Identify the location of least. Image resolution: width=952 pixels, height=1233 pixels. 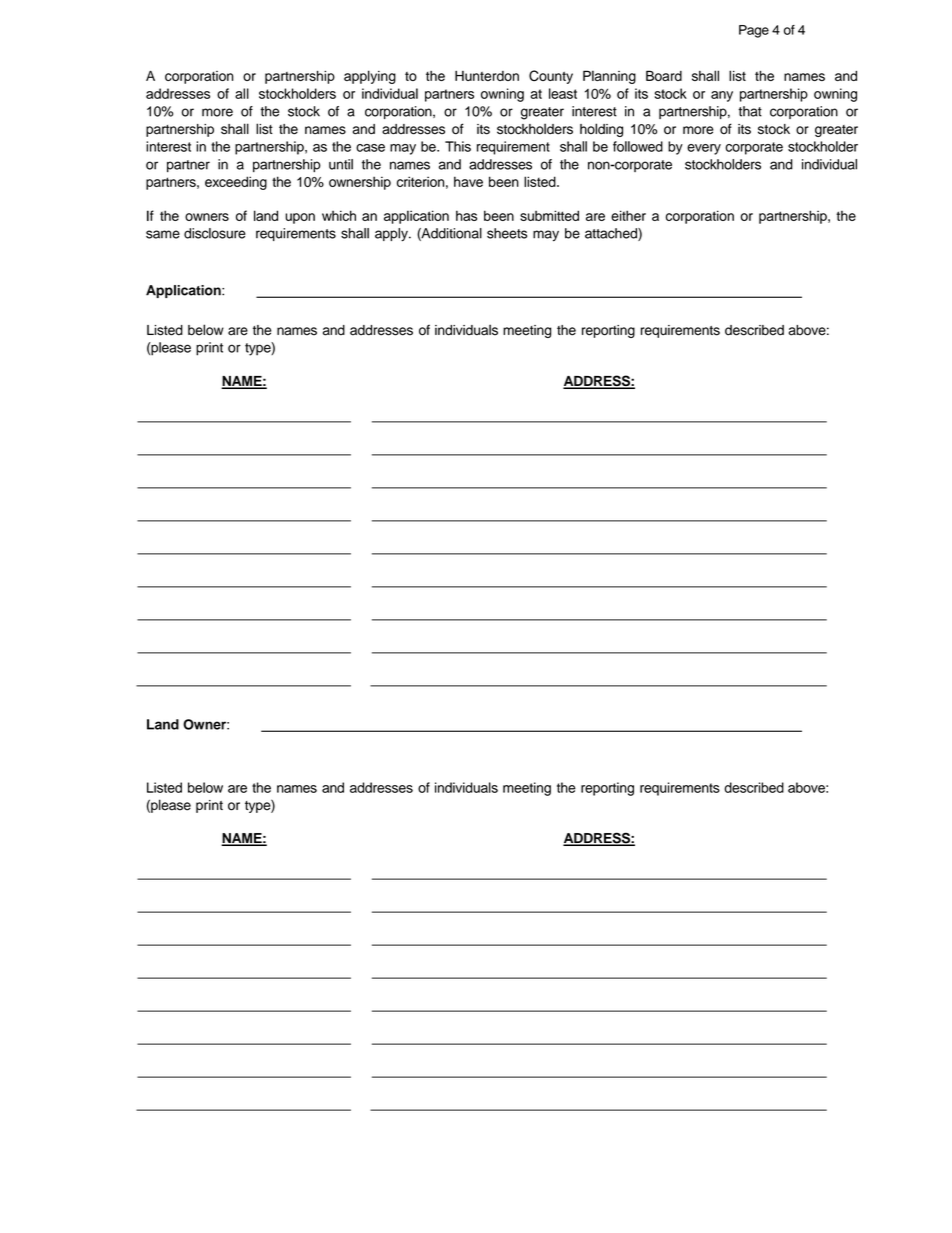
(563, 93).
